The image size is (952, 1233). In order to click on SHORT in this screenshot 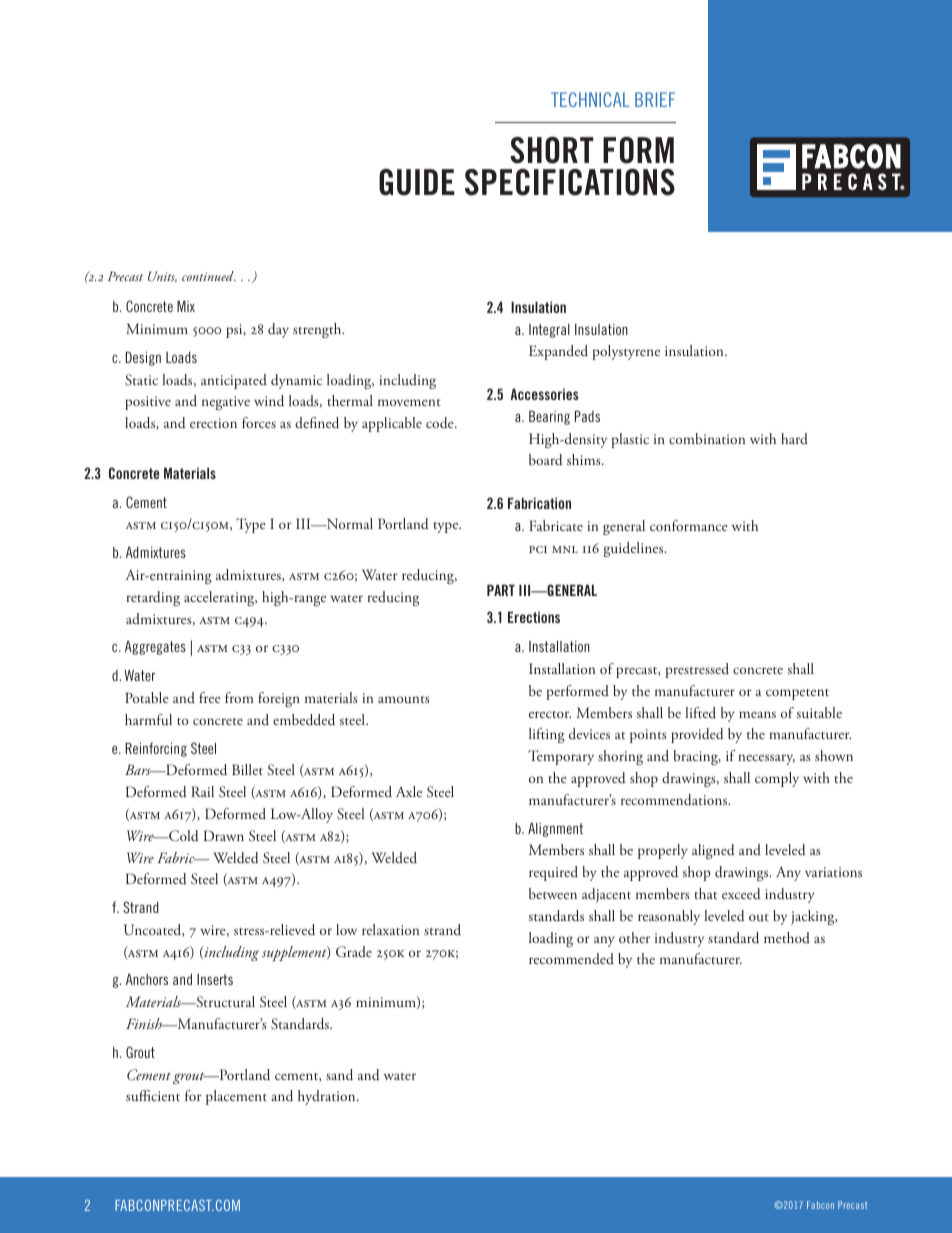, I will do `click(551, 150)`.
